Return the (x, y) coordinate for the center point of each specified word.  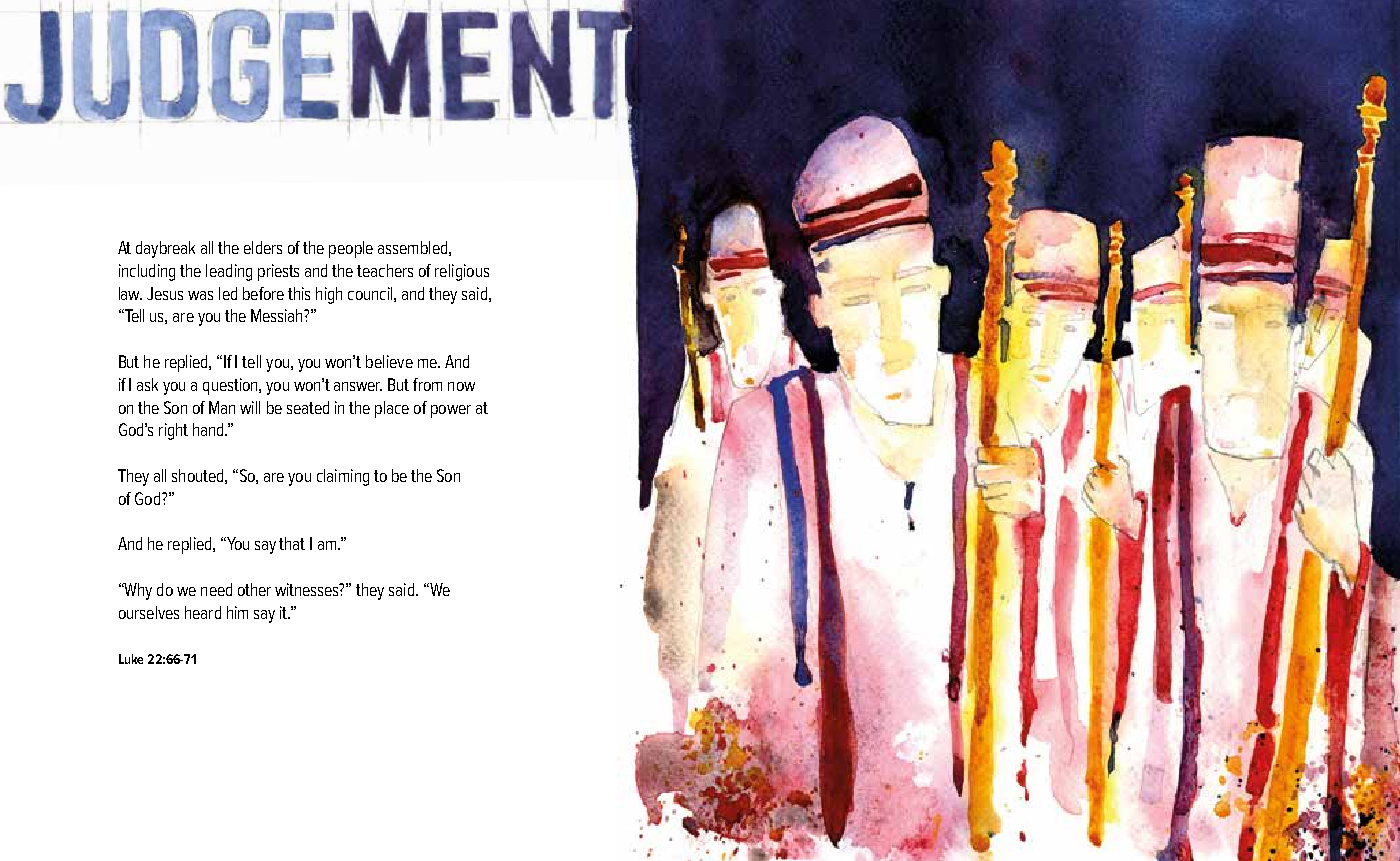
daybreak (165, 249)
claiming (343, 477)
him (237, 612)
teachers (385, 270)
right (173, 431)
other (254, 589)
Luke (131, 659)
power (451, 411)
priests (278, 272)
